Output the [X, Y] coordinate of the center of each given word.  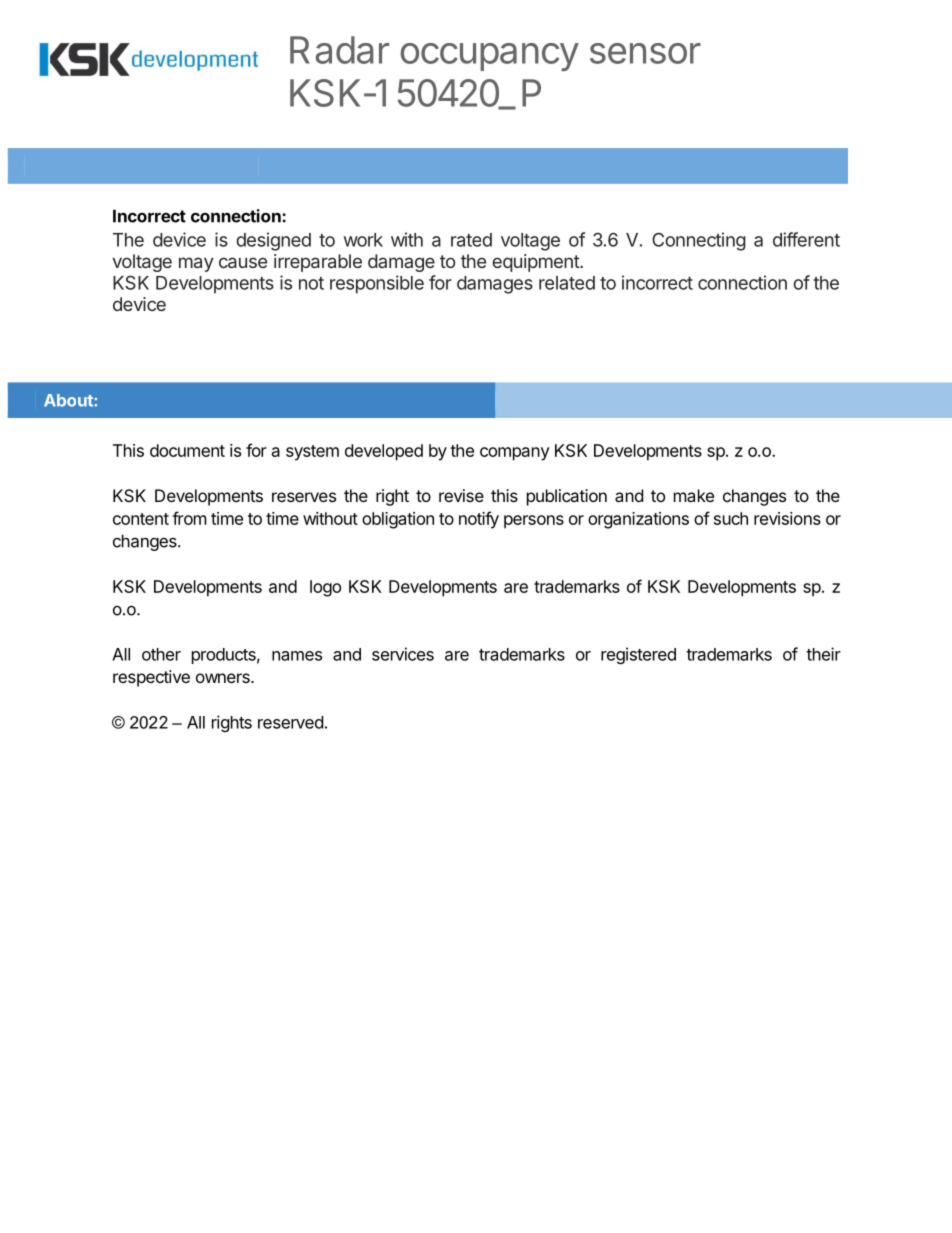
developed [384, 452]
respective [151, 678]
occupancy [489, 57]
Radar [339, 50]
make [694, 495]
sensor [645, 53]
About [69, 400]
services [403, 654]
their [823, 654]
